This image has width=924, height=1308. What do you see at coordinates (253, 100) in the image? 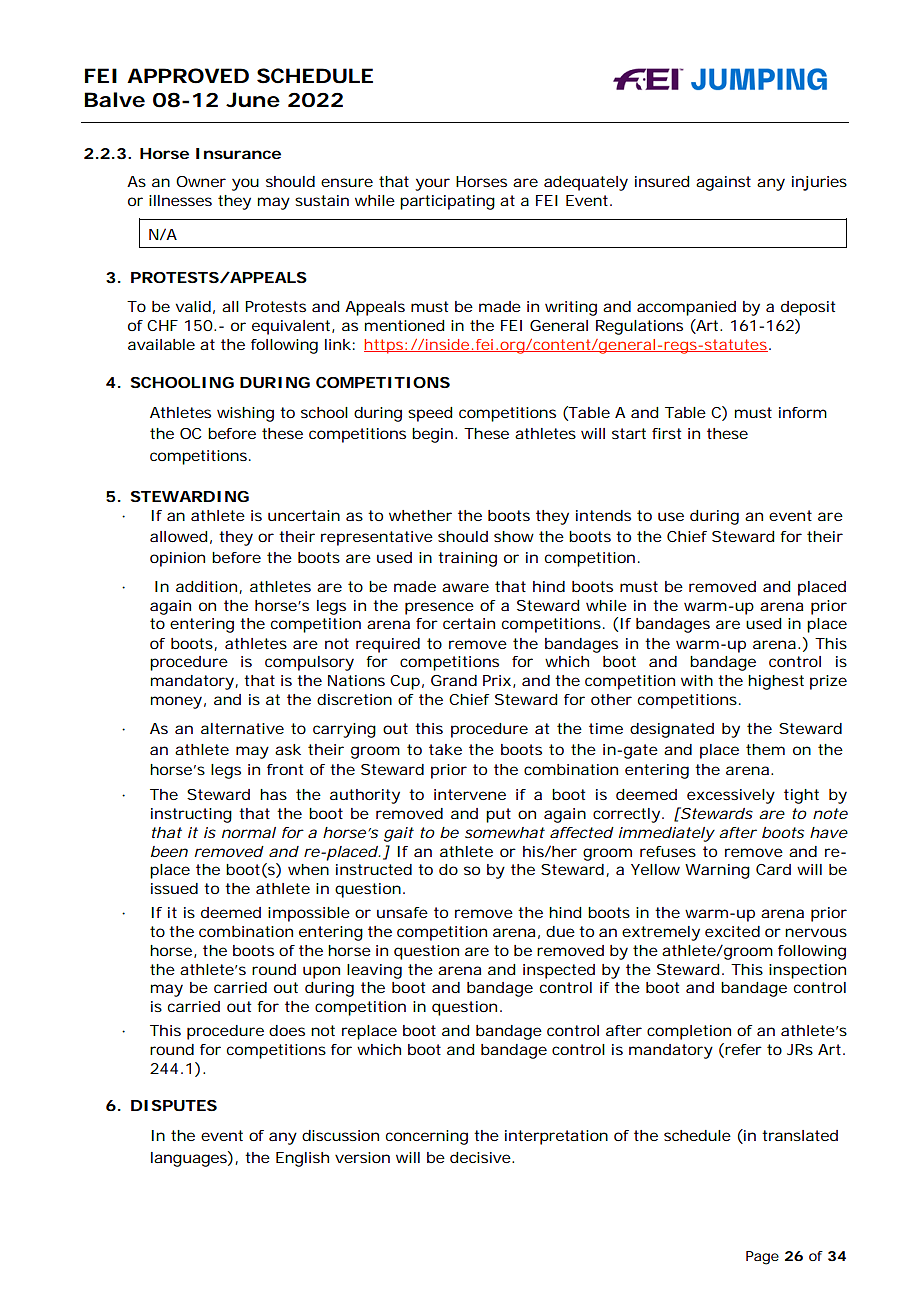
I see `June` at bounding box center [253, 100].
